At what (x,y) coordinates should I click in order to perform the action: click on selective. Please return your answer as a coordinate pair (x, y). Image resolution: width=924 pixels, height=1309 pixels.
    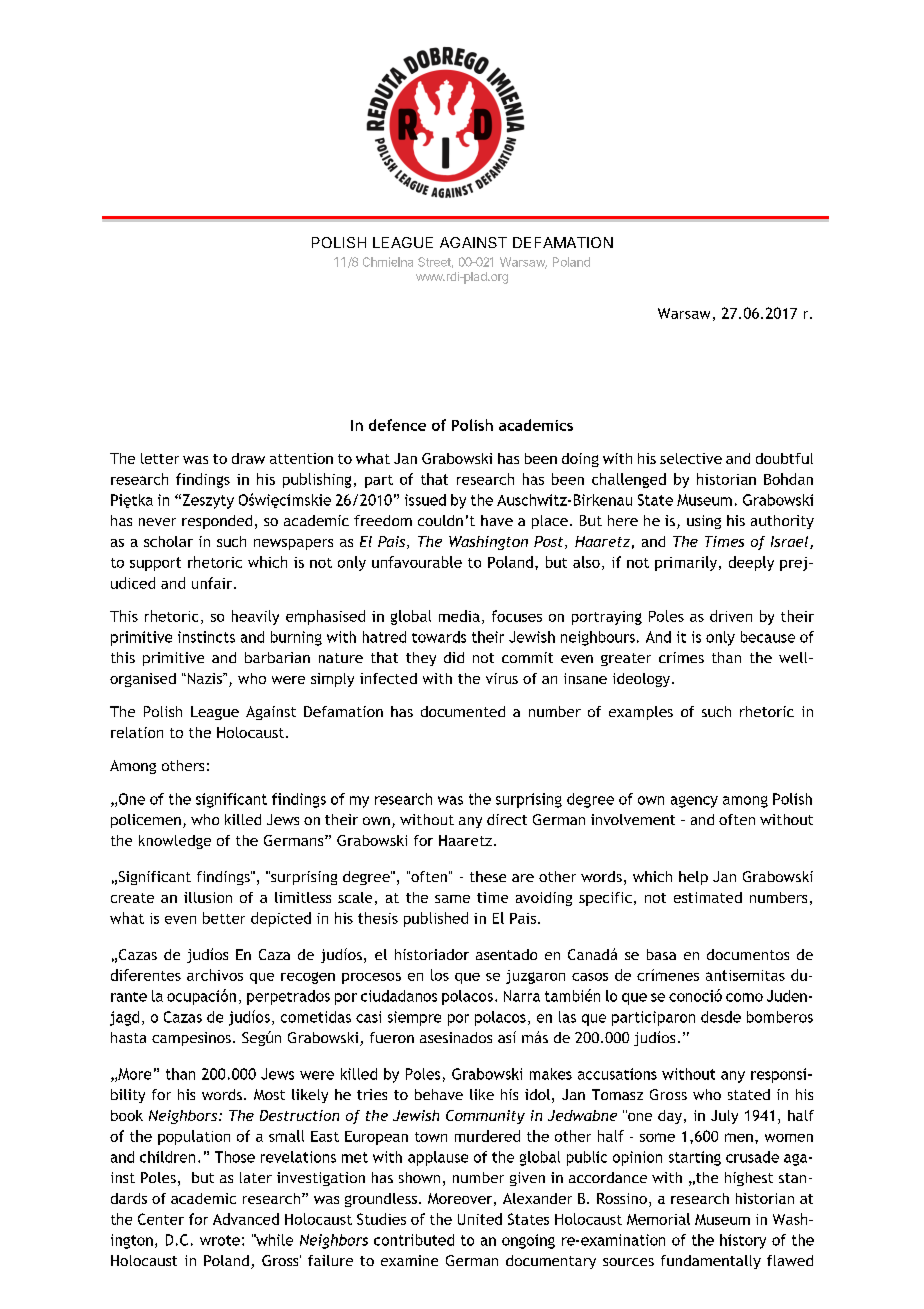
    Looking at the image, I should click on (691, 458).
